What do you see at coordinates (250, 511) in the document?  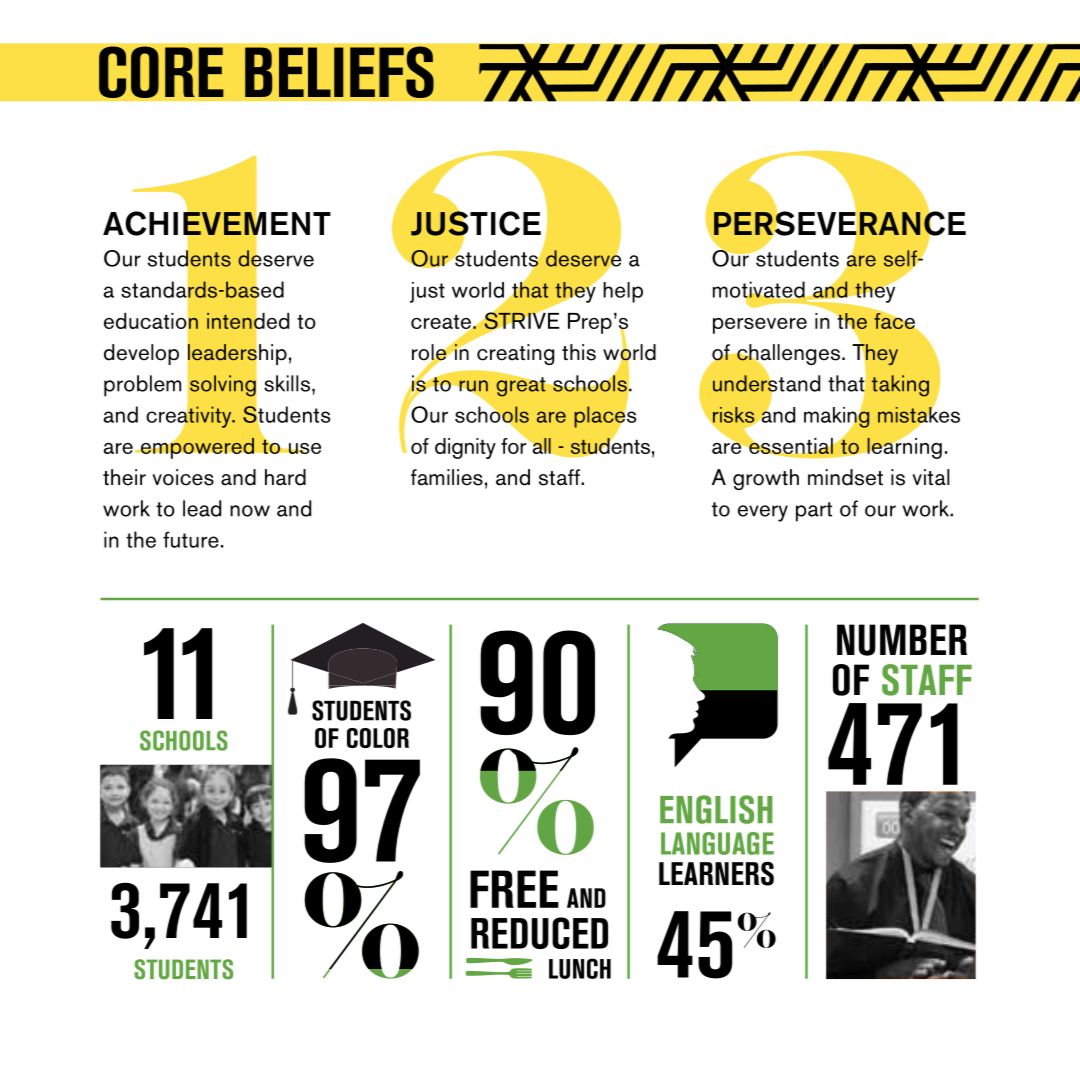 I see `now` at bounding box center [250, 511].
